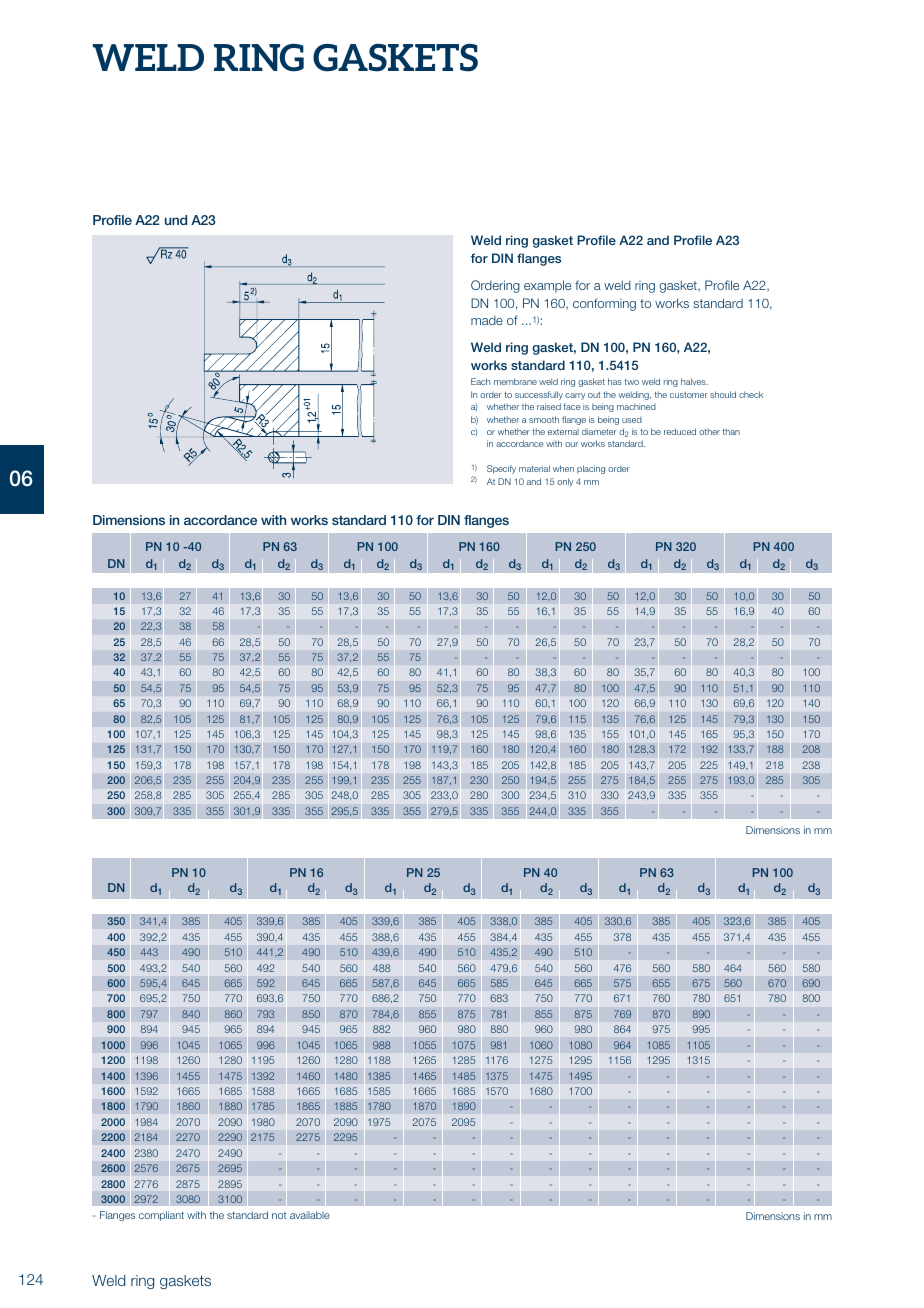 This page has height=1308, width=924. What do you see at coordinates (487, 320) in the page?
I see `made` at bounding box center [487, 320].
